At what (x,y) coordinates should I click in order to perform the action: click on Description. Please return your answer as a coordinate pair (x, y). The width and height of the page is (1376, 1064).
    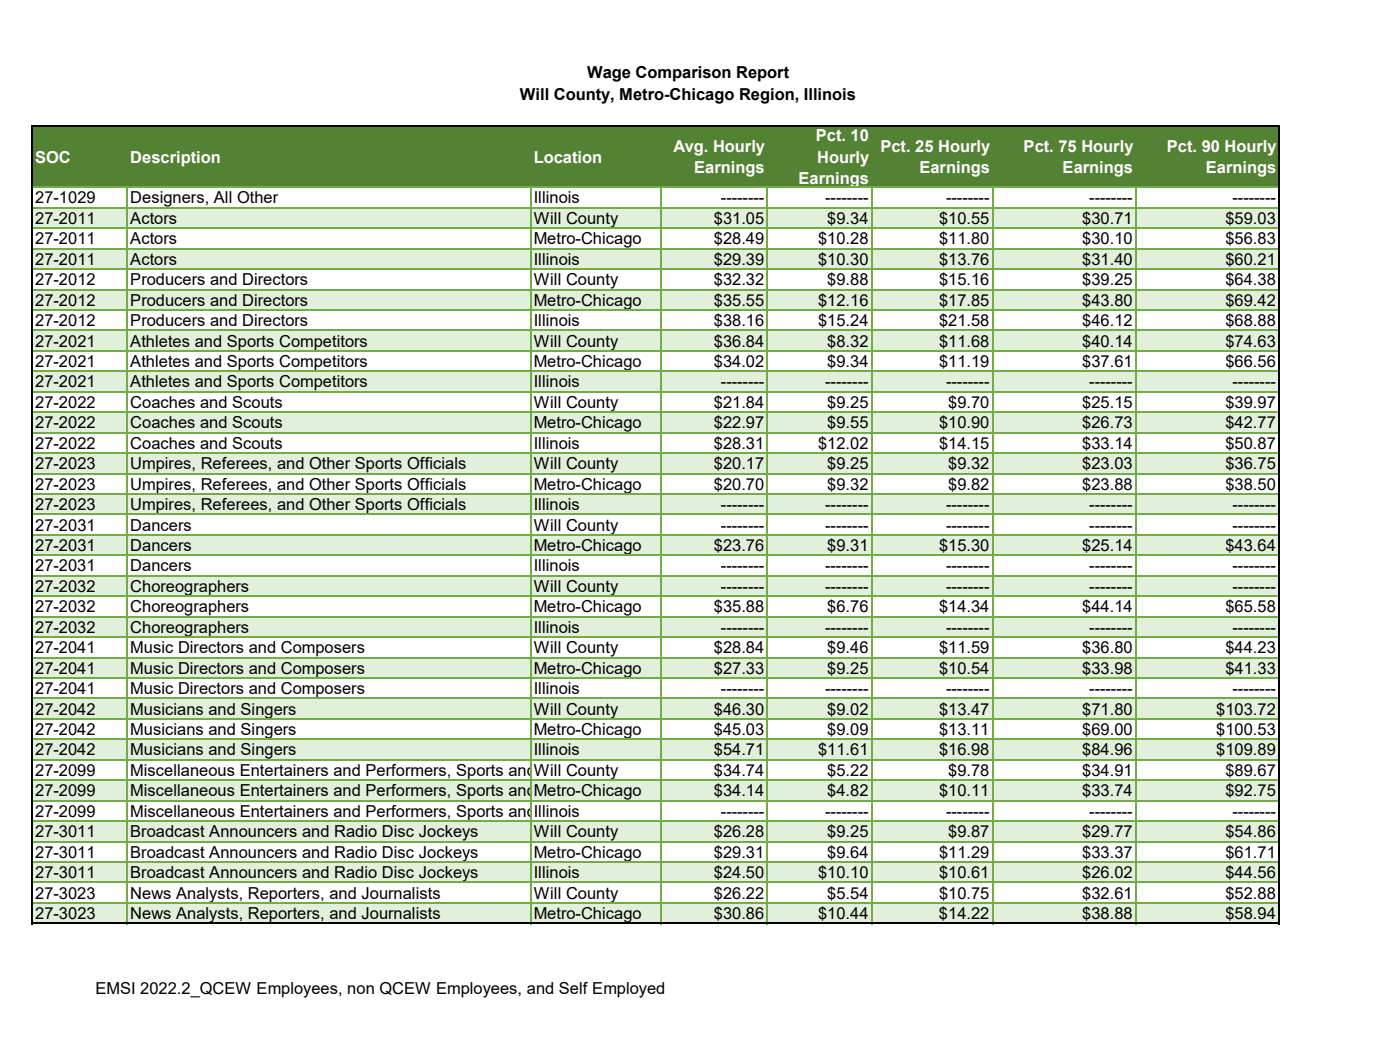
    Looking at the image, I should click on (175, 159).
